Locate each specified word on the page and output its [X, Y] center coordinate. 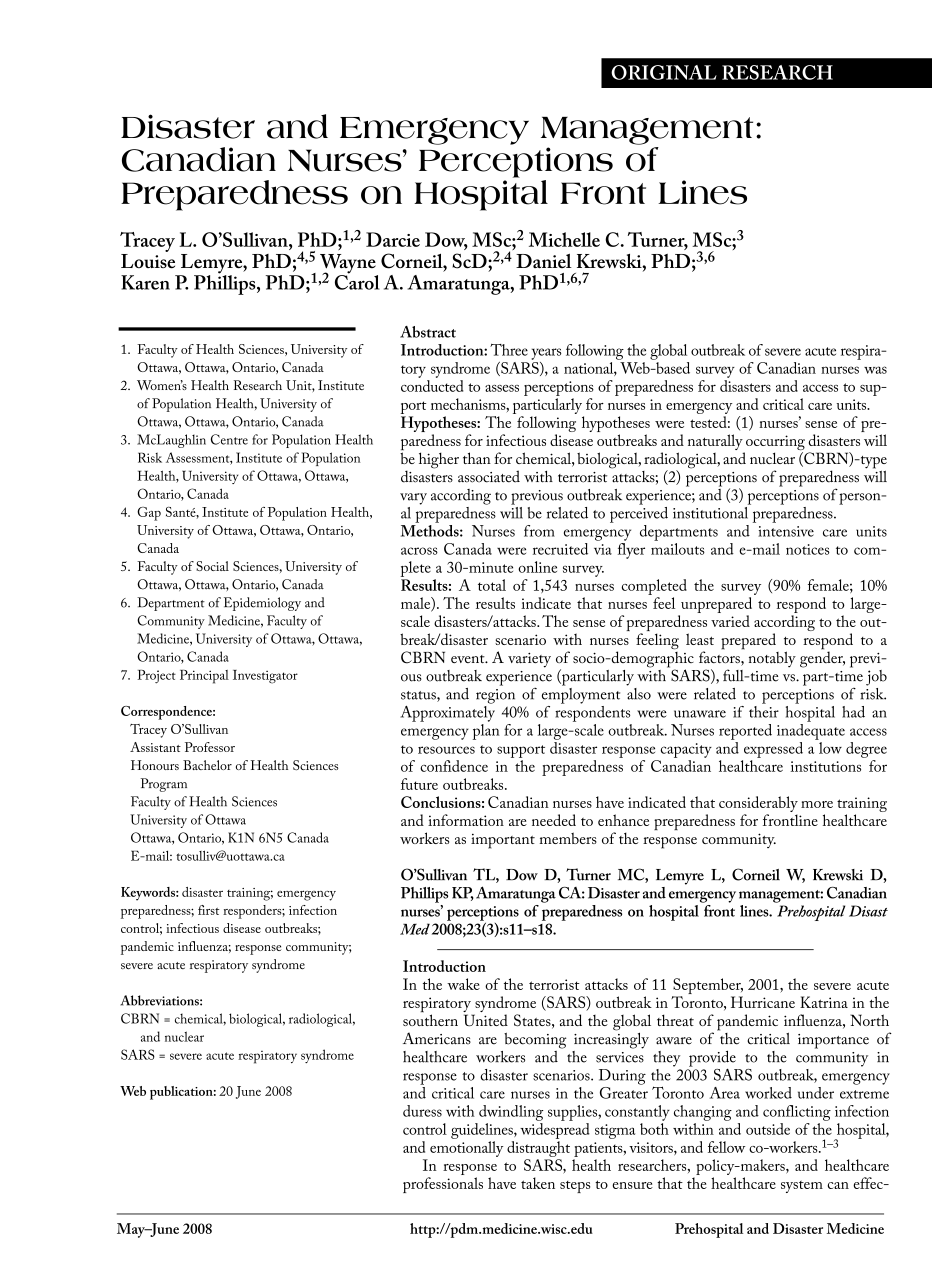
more [817, 804]
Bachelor [207, 765]
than [477, 458]
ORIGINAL [664, 72]
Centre [229, 439]
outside [768, 1129]
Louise [148, 259]
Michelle [564, 239]
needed [554, 820]
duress [422, 1111]
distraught [538, 1149]
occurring [774, 444]
